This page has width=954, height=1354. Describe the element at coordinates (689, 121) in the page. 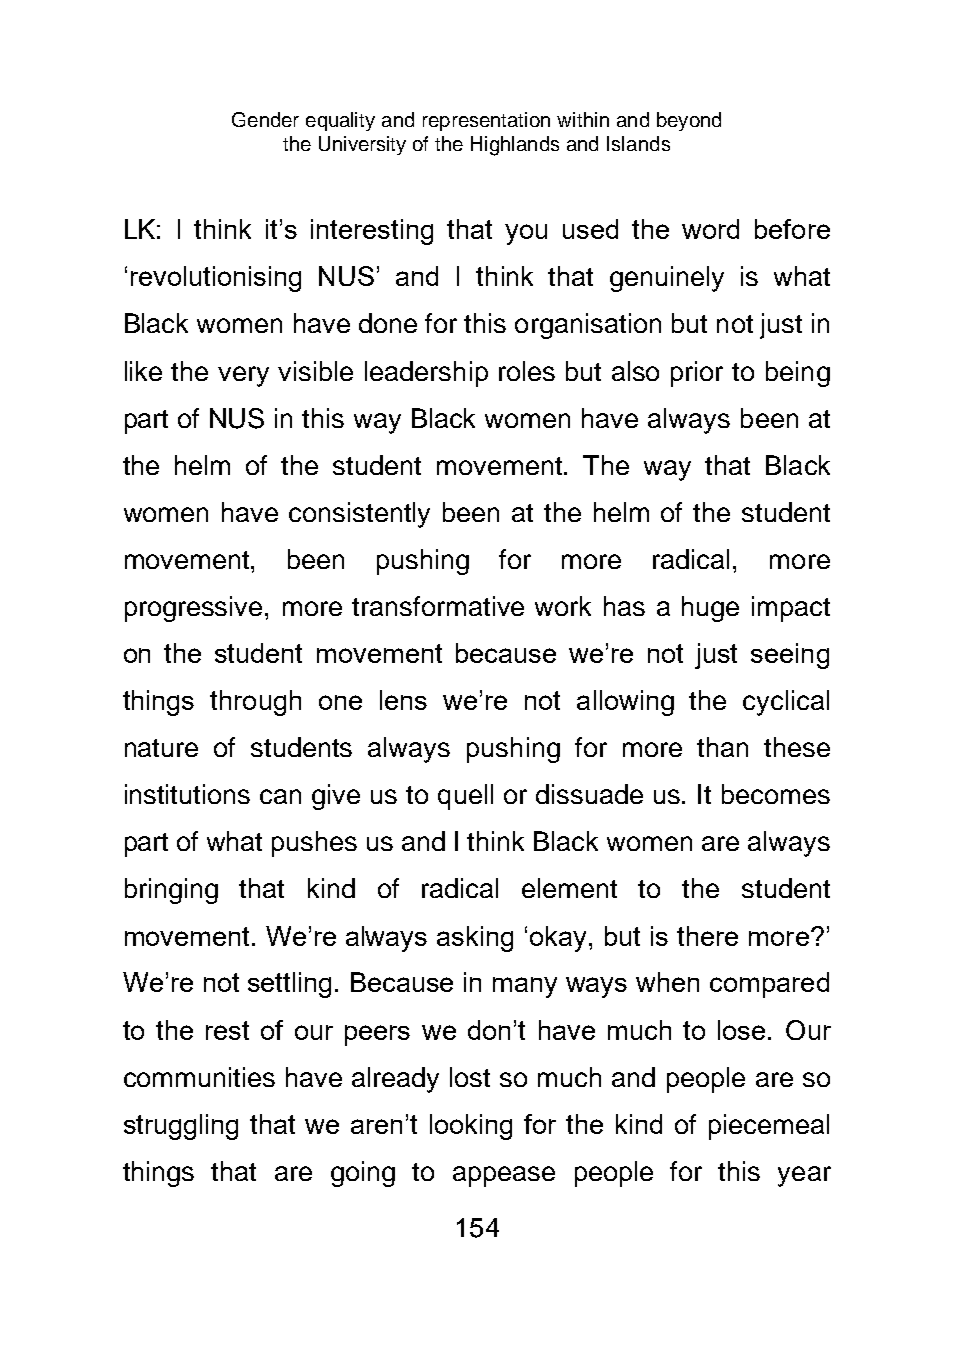

I see `beyond` at that location.
